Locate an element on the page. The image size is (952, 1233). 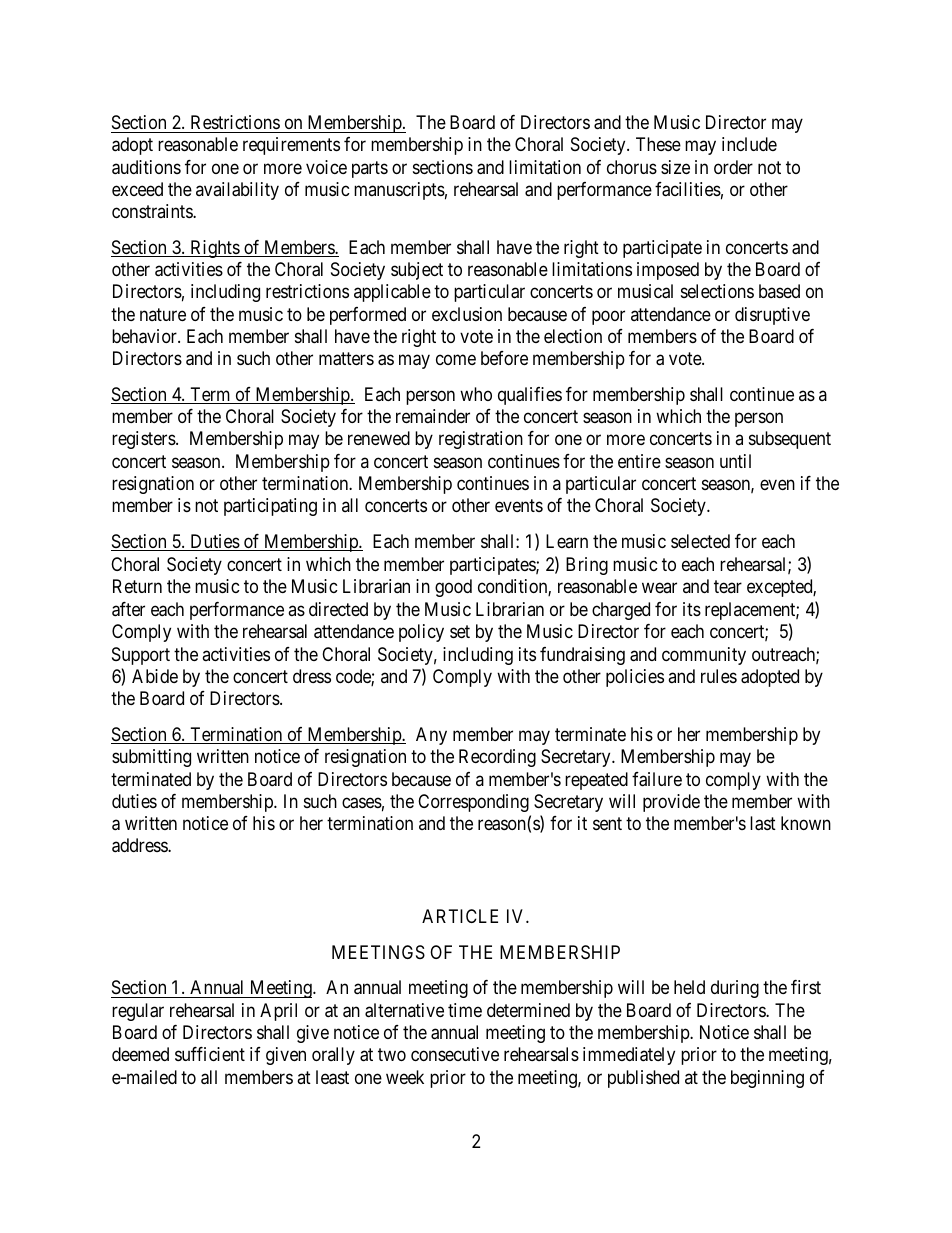
order is located at coordinates (733, 167).
